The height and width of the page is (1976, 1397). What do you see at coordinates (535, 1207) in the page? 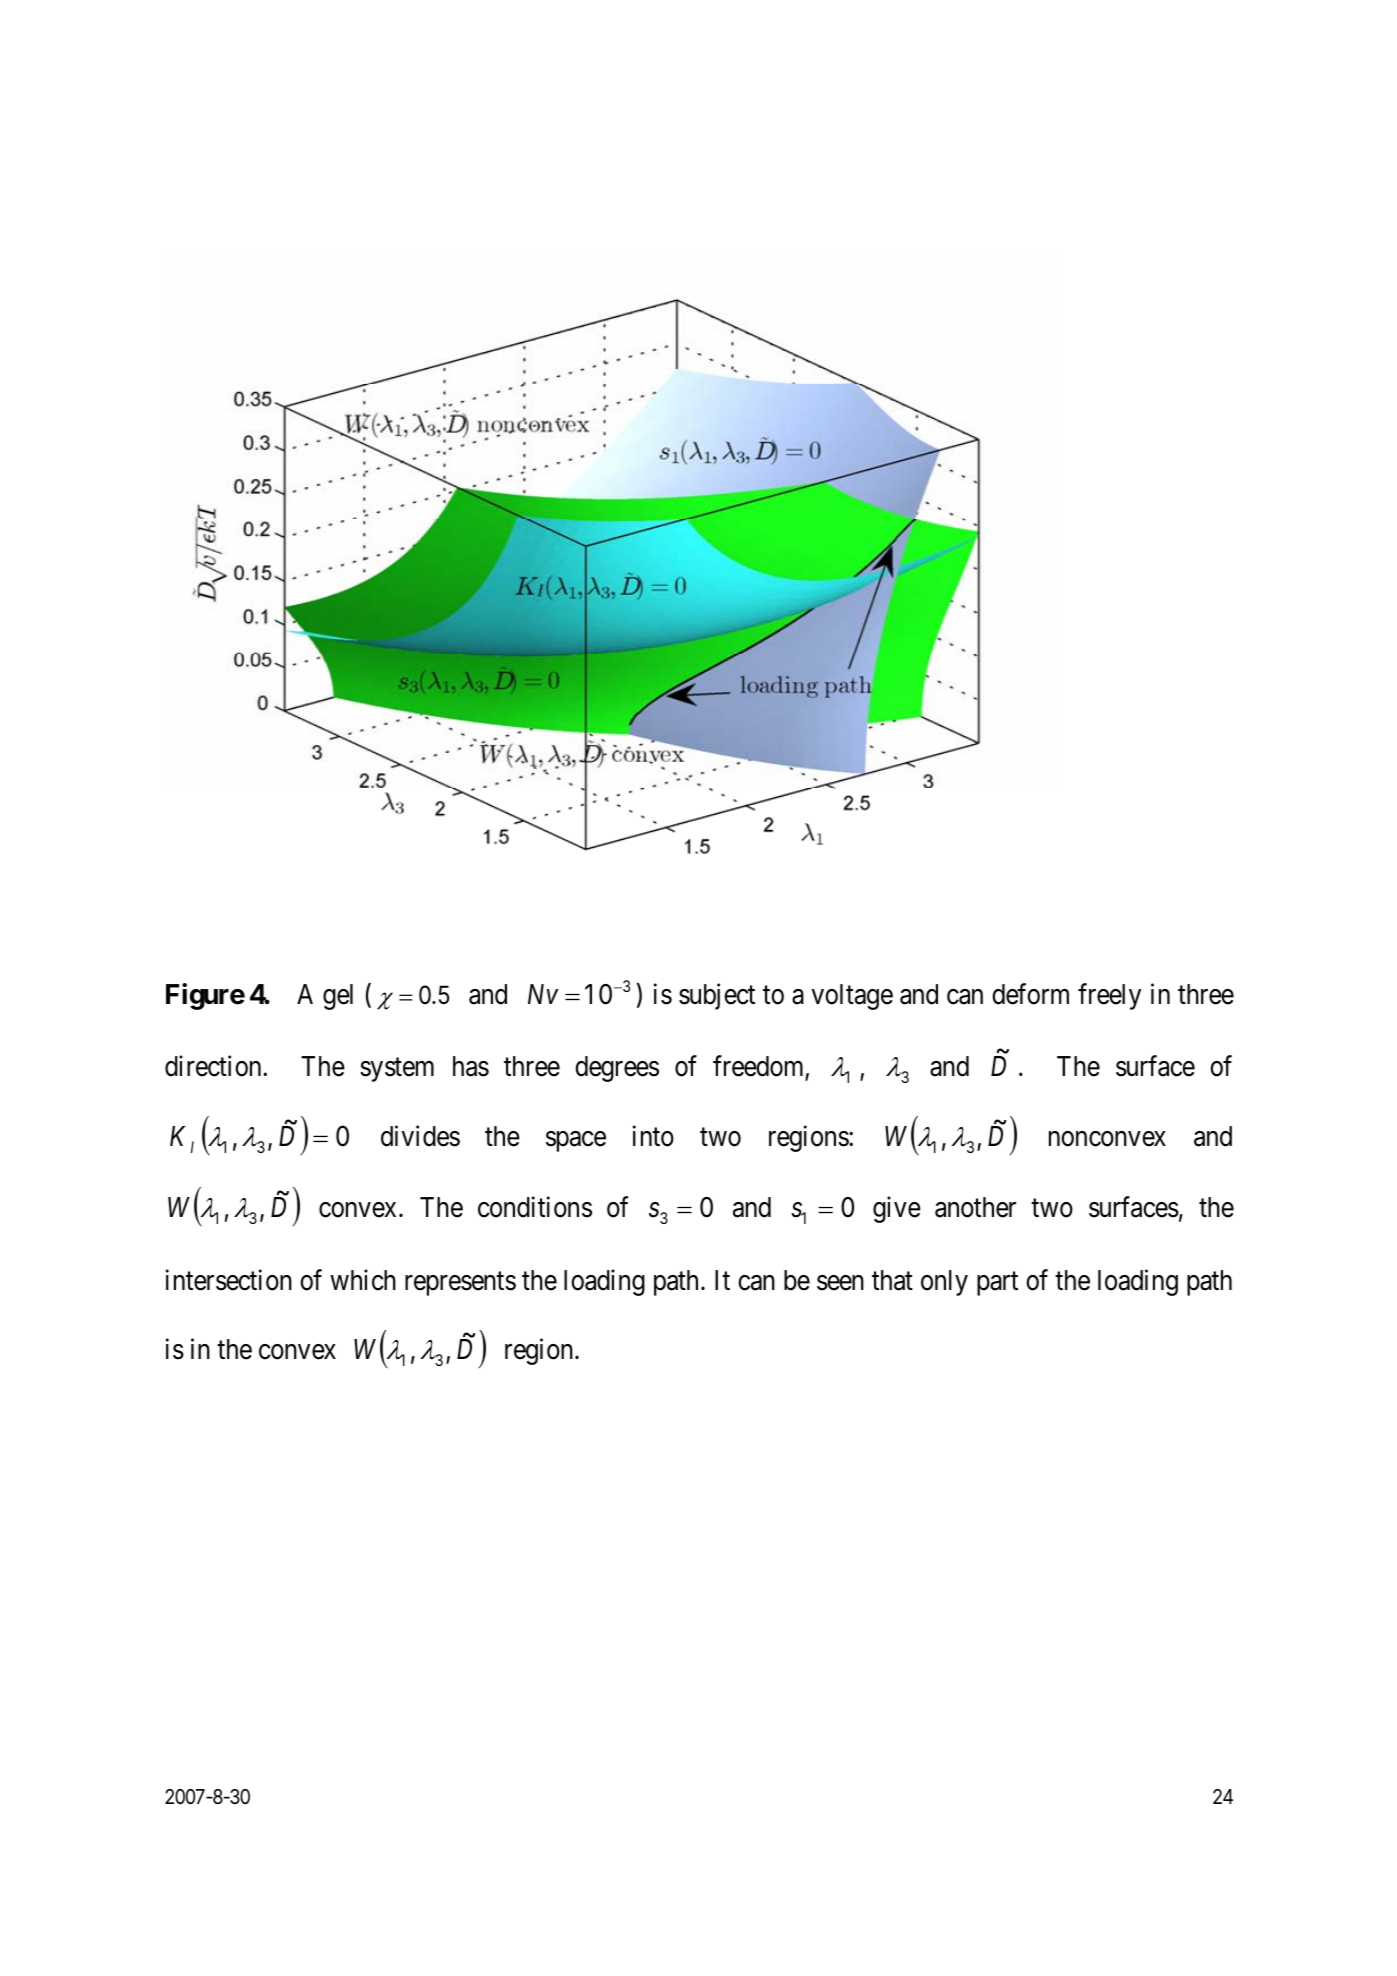
I see `conditions` at bounding box center [535, 1207].
